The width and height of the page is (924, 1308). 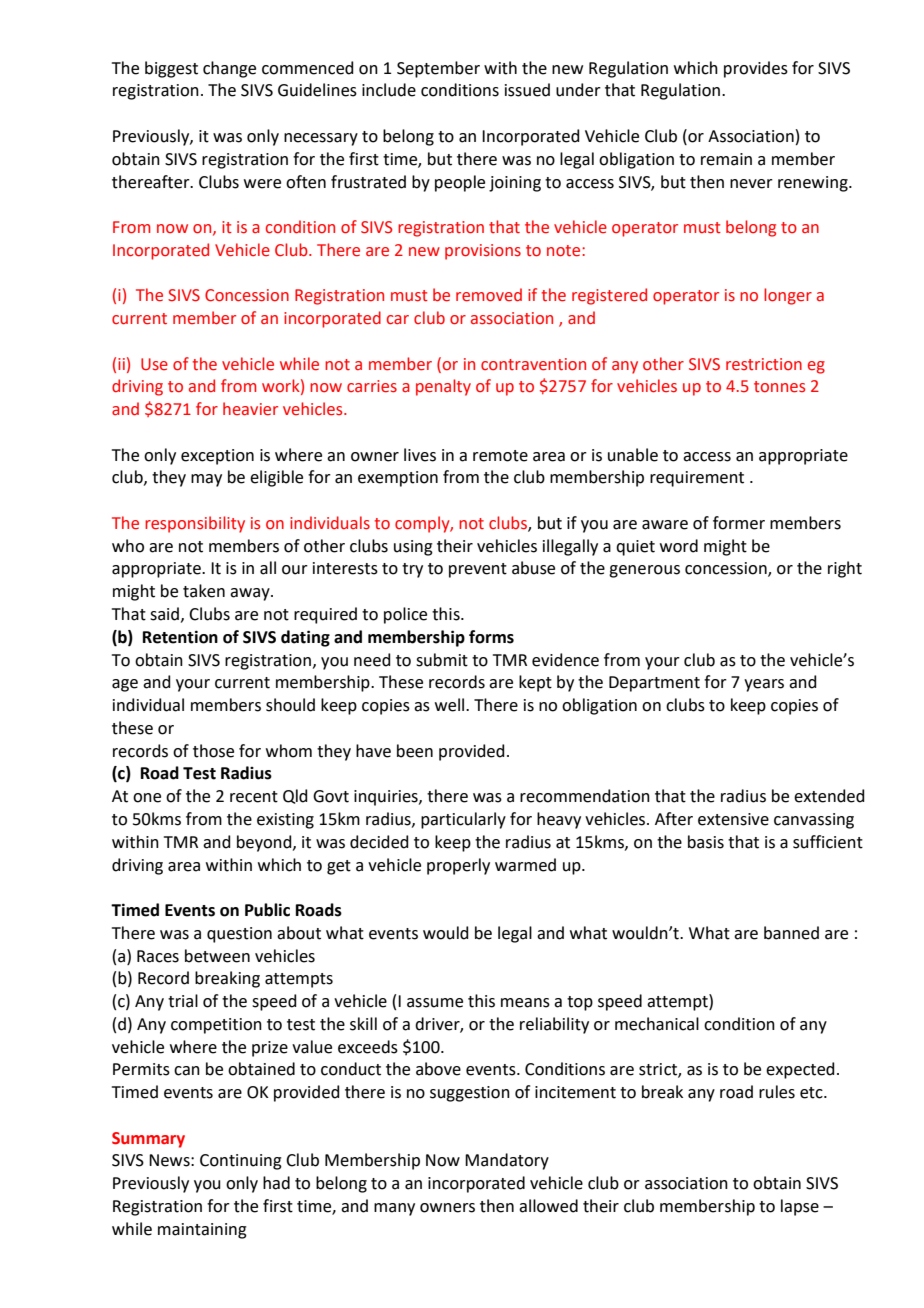 I want to click on change, so click(x=229, y=69).
